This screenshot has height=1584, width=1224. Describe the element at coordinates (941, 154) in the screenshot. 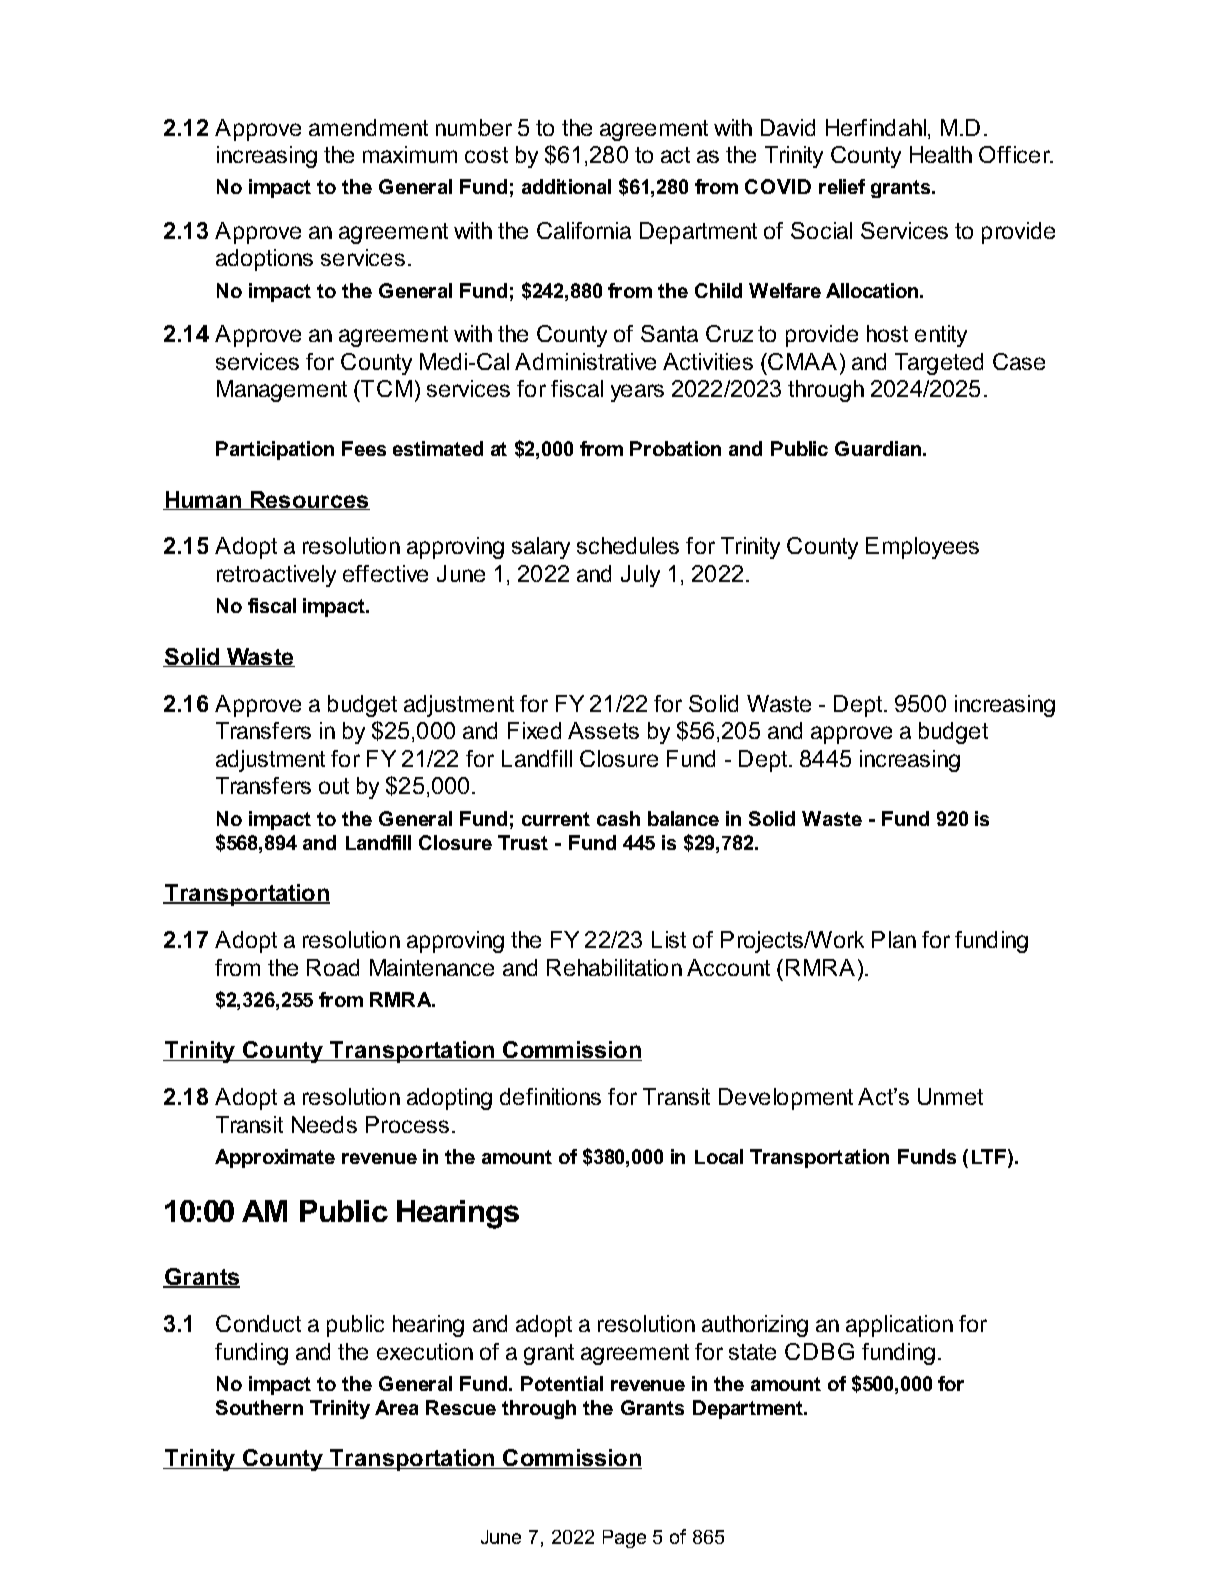

I see `Health` at that location.
